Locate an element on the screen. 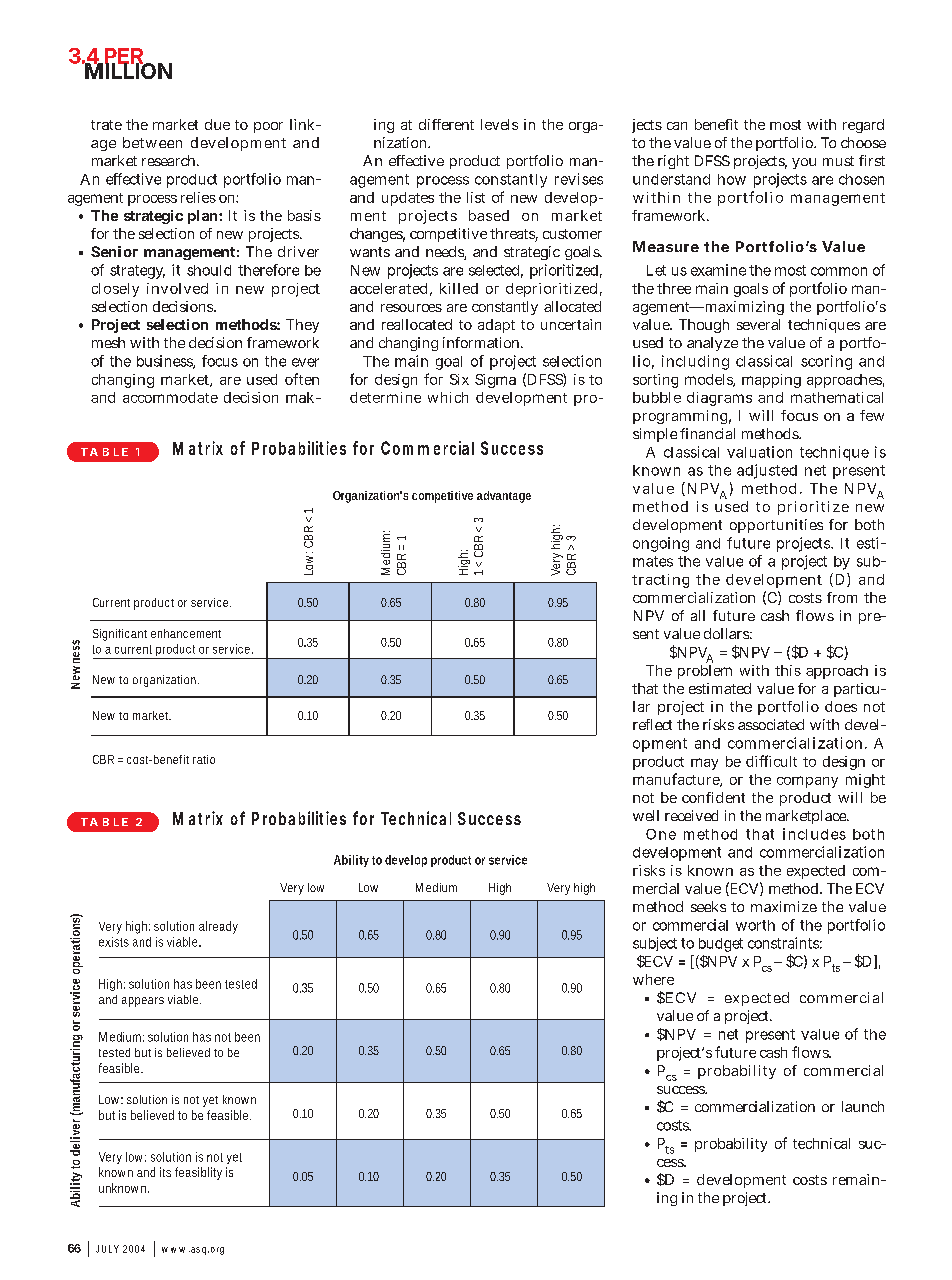 The width and height of the screenshot is (952, 1280). reflect is located at coordinates (652, 724).
